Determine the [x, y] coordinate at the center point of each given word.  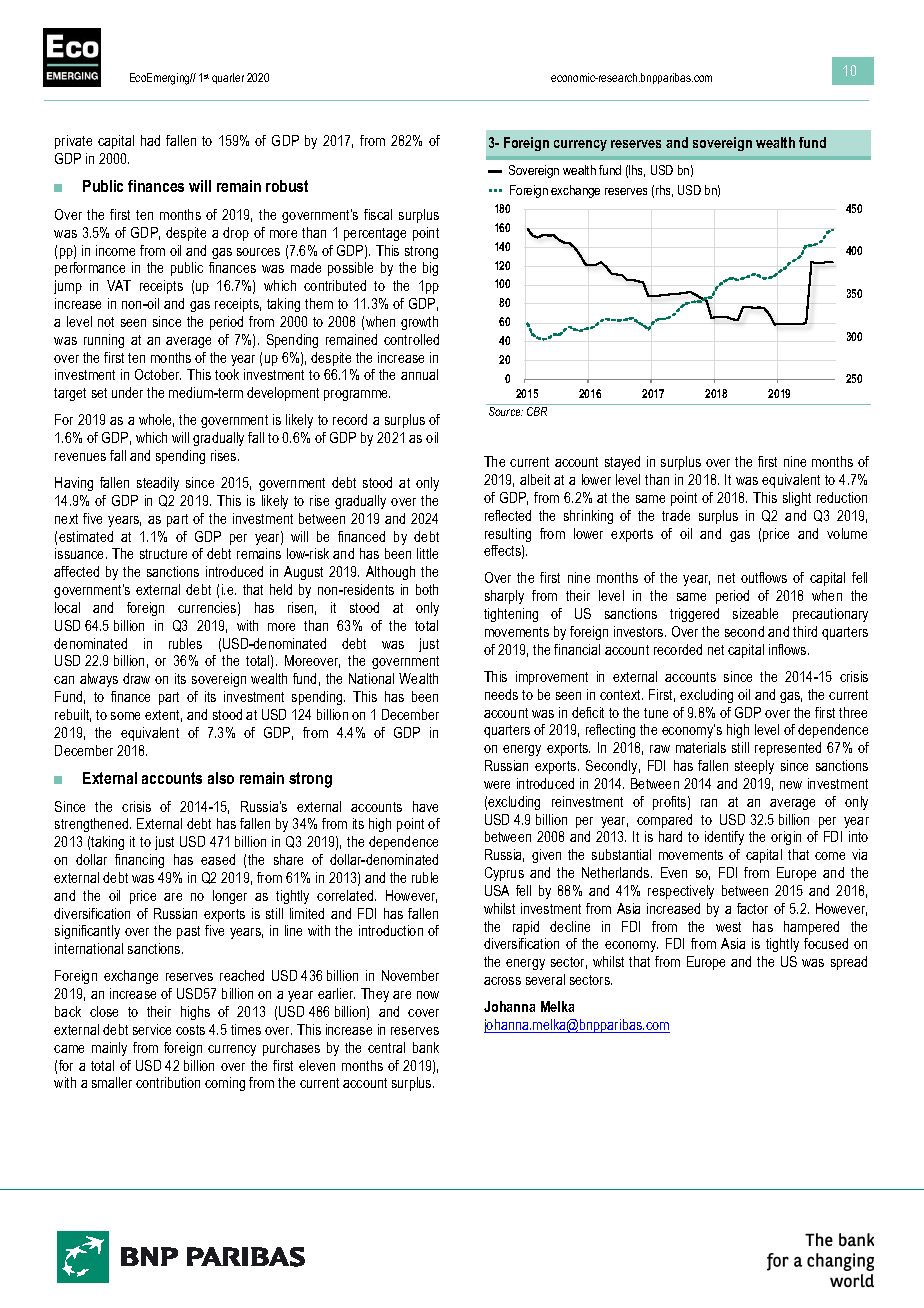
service [152, 1029]
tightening [511, 615]
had [150, 140]
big [430, 269]
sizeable [755, 613]
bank [426, 1047]
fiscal [378, 214]
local [67, 607]
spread [849, 963]
